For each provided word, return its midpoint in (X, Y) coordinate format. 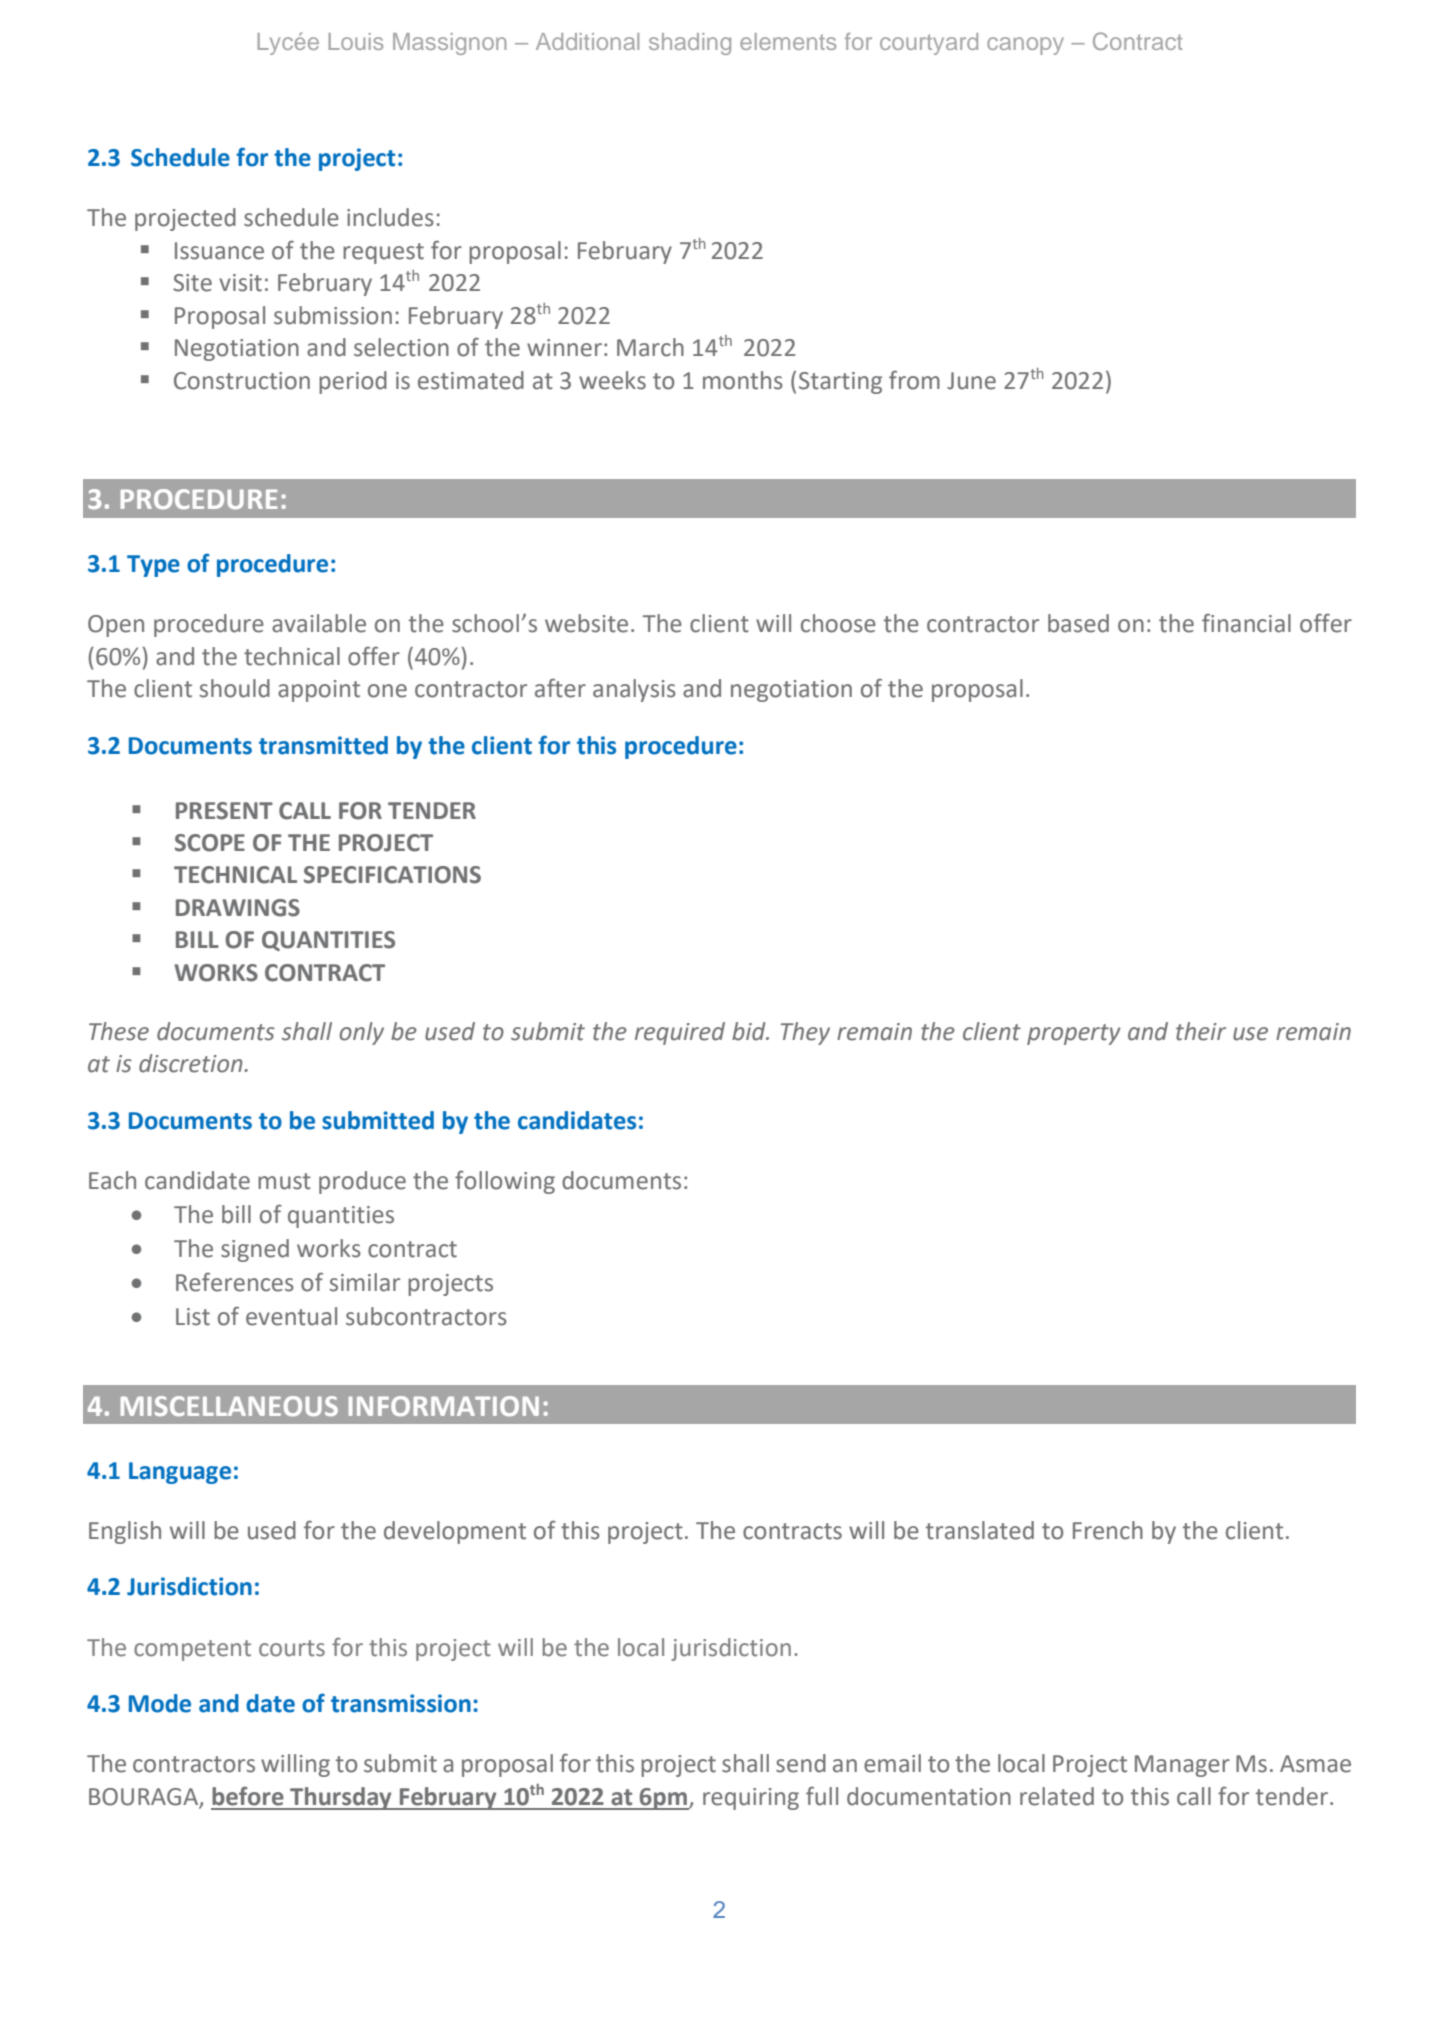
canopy (1025, 46)
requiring (751, 1799)
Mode (160, 1703)
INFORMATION (444, 1406)
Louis (356, 41)
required (680, 1033)
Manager (1182, 1766)
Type (153, 566)
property (1074, 1034)
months (743, 380)
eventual (291, 1316)
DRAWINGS (238, 908)
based (1078, 623)
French (1108, 1530)
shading (690, 44)
